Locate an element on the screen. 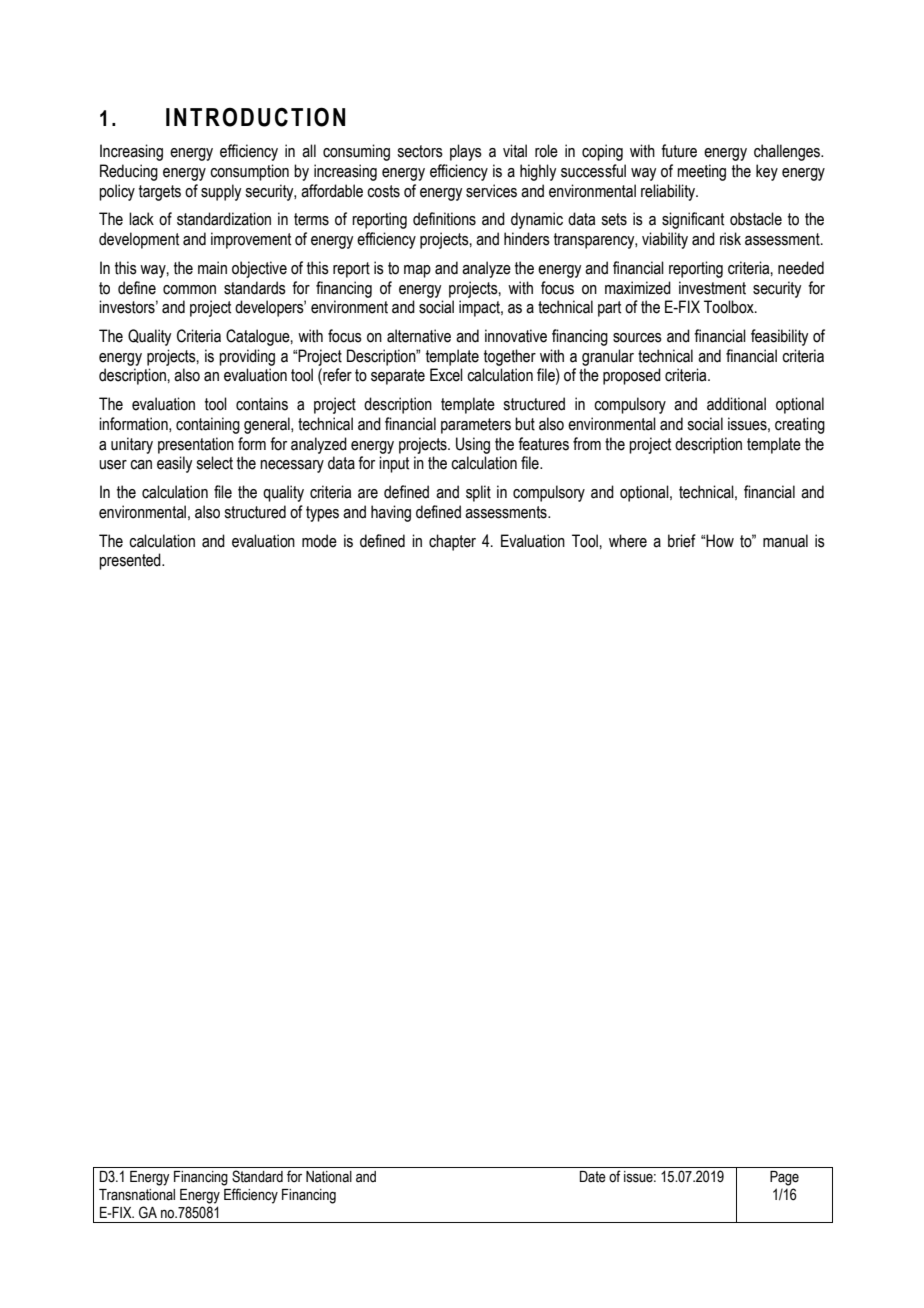  How is located at coordinates (720, 541).
